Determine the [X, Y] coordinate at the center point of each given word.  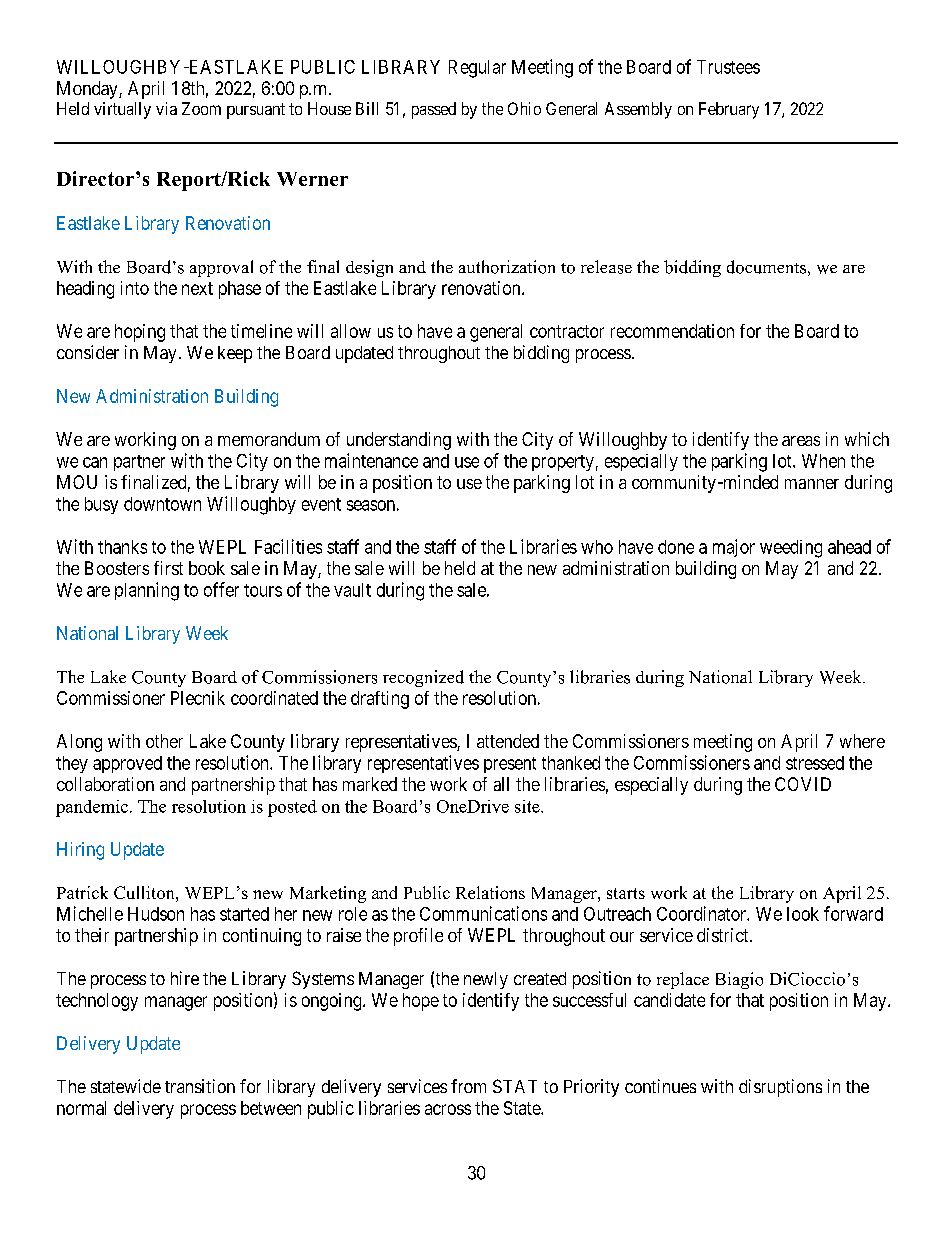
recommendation [672, 331]
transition [200, 1086]
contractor [567, 331]
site [528, 806]
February [729, 110]
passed [434, 110]
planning [147, 591]
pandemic [92, 808]
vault [352, 590]
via [166, 108]
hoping [140, 333]
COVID [803, 784]
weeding [791, 549]
